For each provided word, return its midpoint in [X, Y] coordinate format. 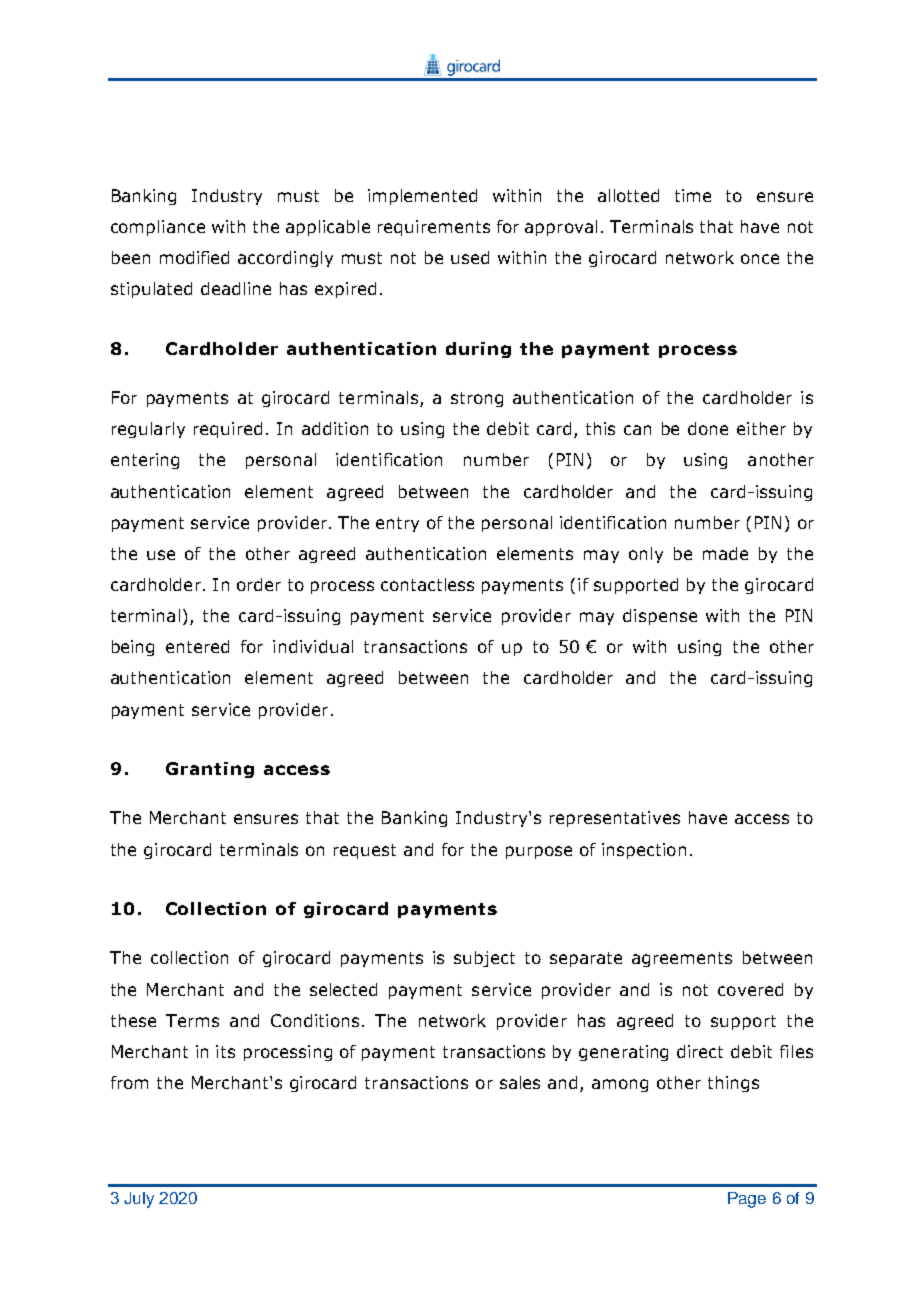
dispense [660, 617]
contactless [427, 584]
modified [194, 257]
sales [520, 1082]
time [693, 195]
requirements [434, 228]
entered [197, 646]
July [139, 1200]
